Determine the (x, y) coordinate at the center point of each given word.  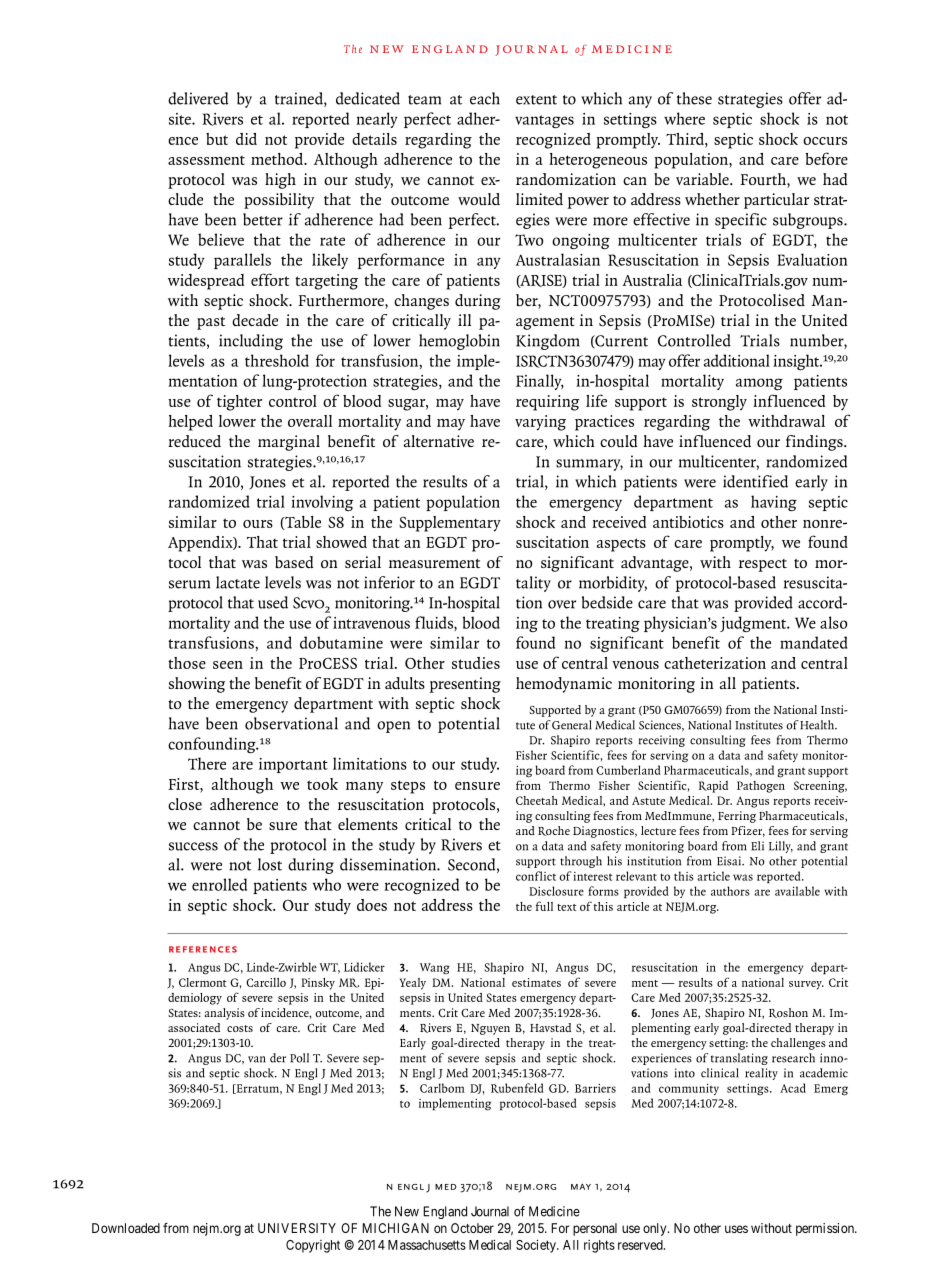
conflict (536, 876)
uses (736, 1229)
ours (258, 524)
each (485, 98)
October (472, 1228)
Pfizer (748, 831)
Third (686, 139)
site (181, 119)
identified (755, 481)
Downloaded (126, 1228)
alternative (439, 441)
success (193, 846)
